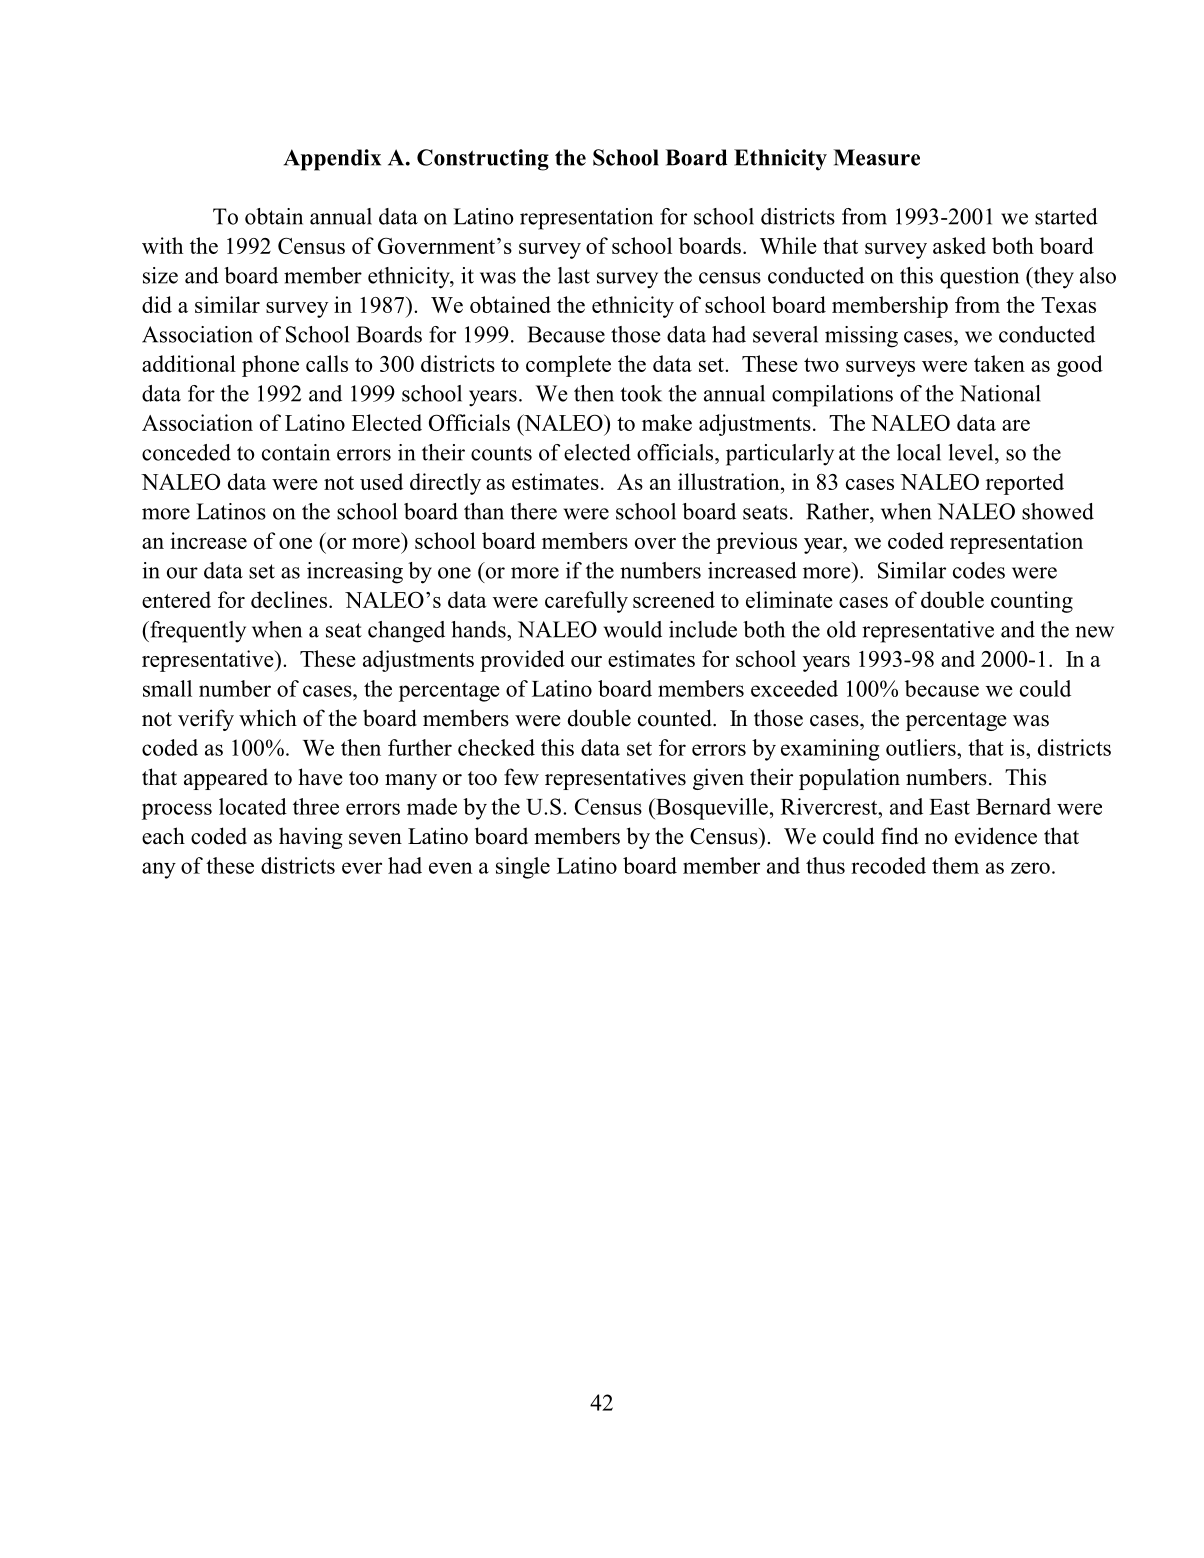 The width and height of the page is (1204, 1558). I want to click on Appendix, so click(332, 160).
